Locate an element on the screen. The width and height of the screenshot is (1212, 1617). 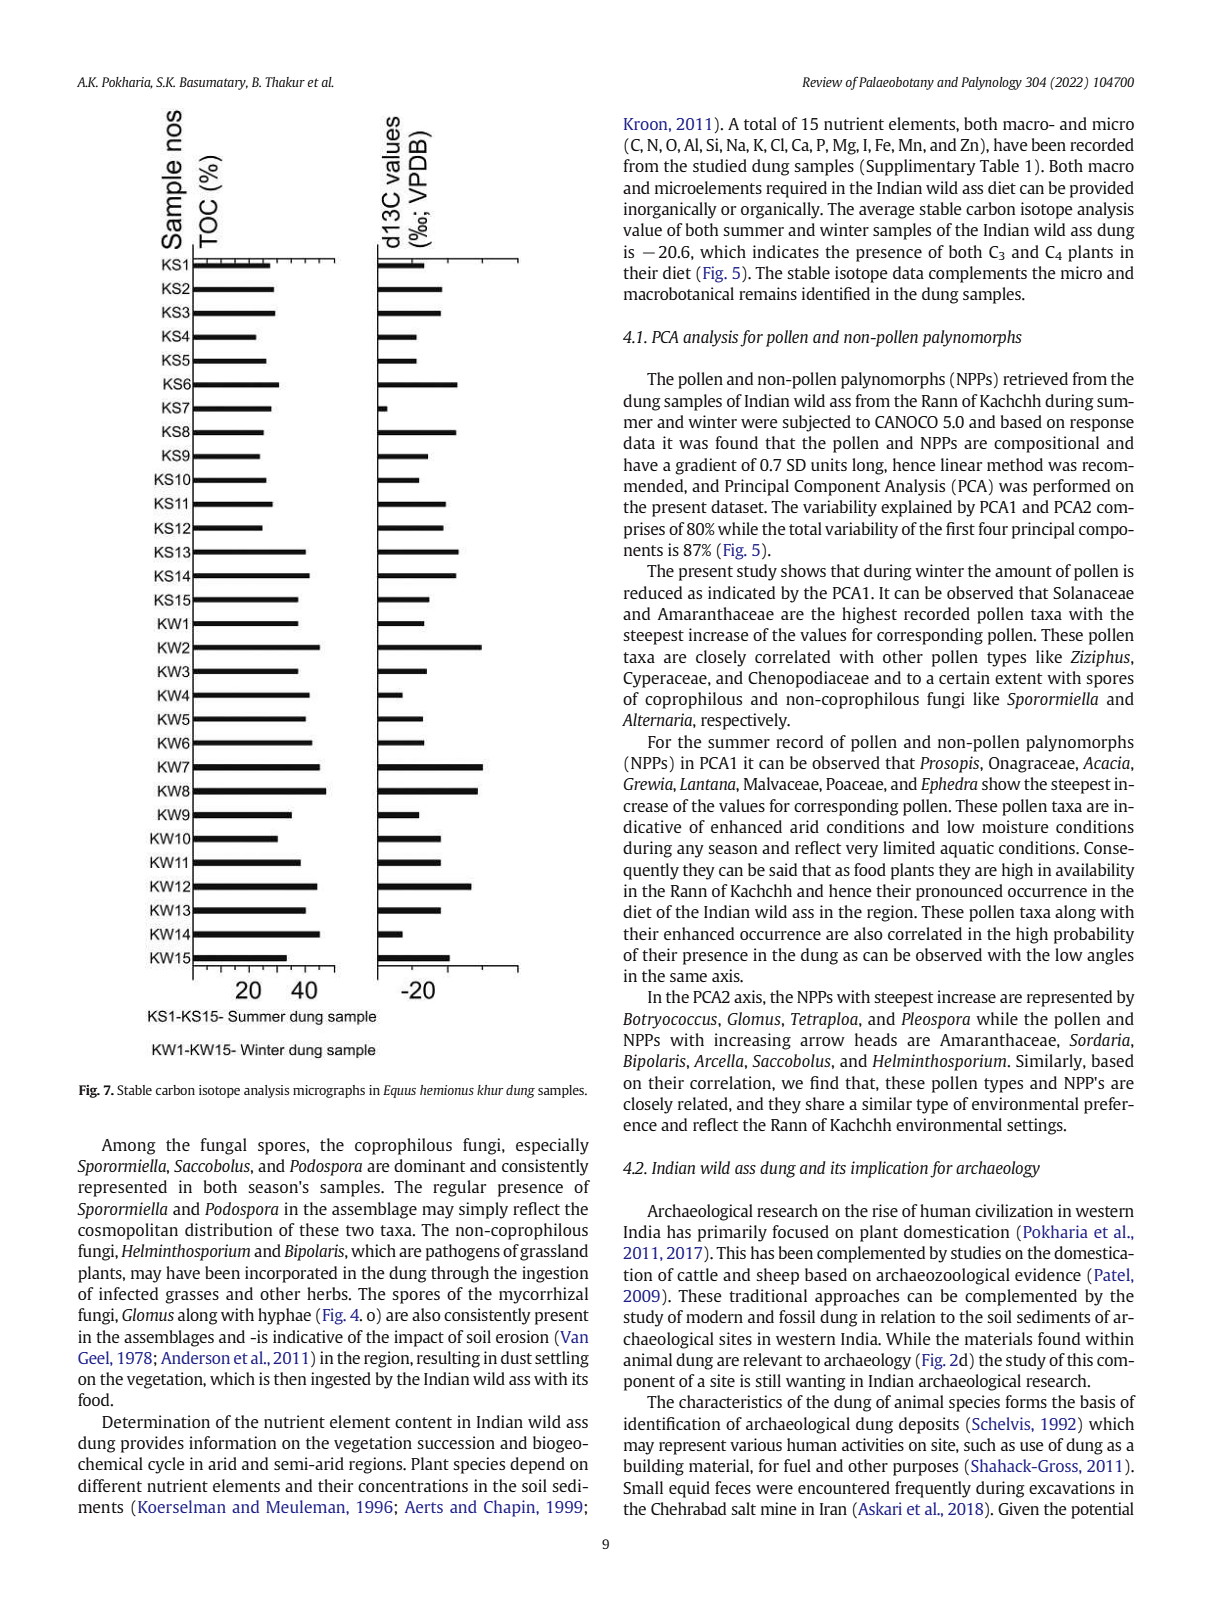
amount is located at coordinates (1023, 571).
